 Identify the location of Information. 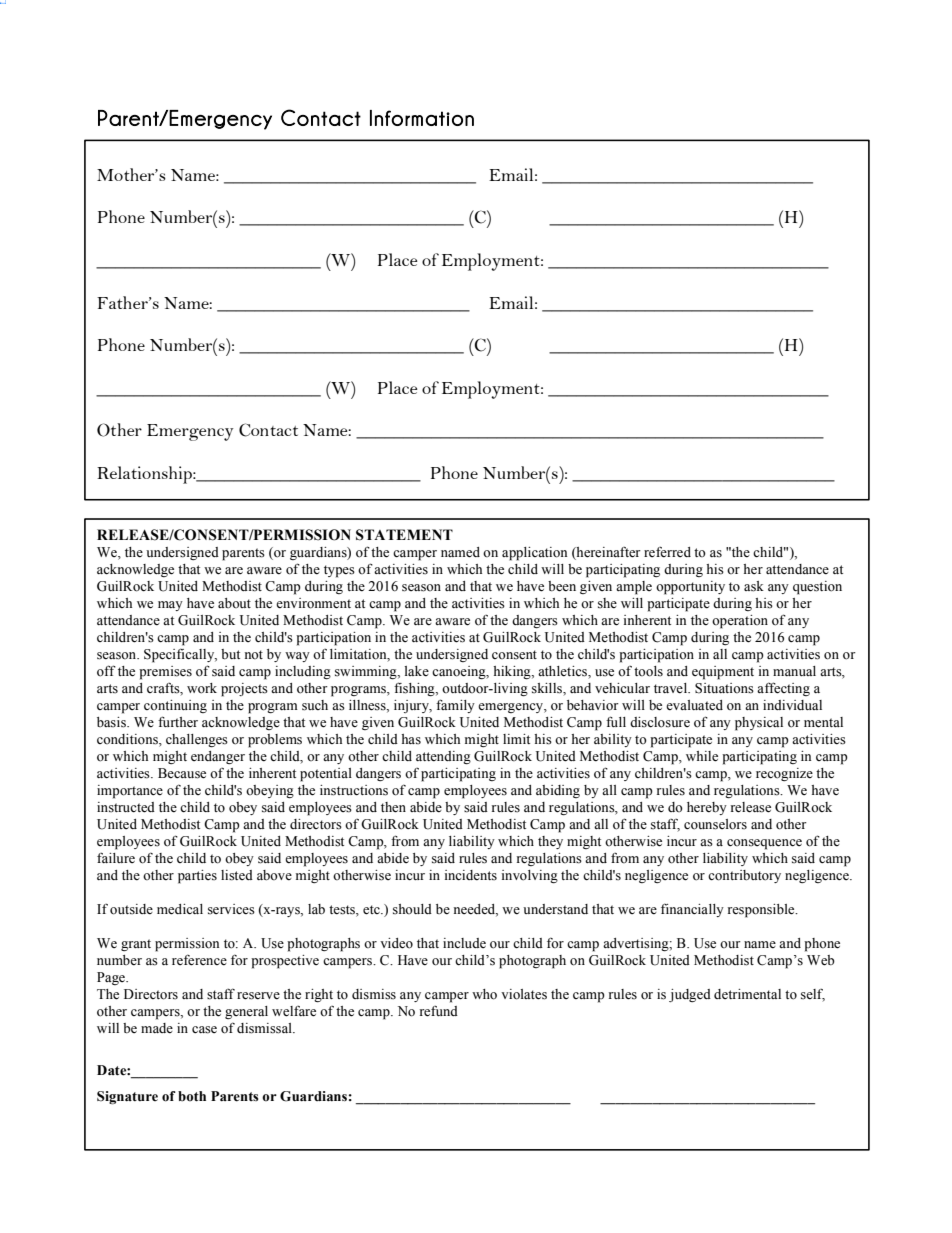
(422, 118).
